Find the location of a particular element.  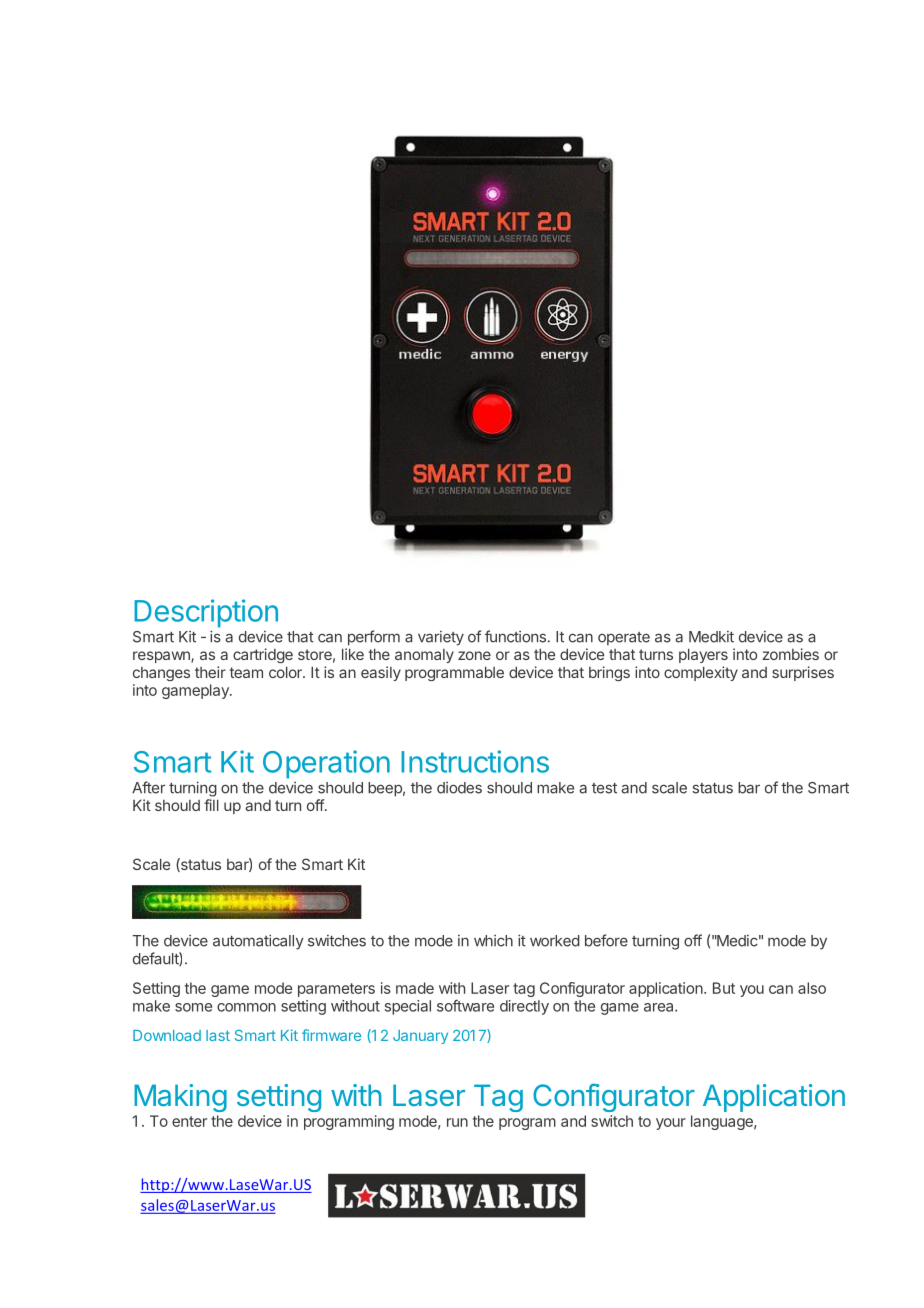

Operation is located at coordinates (326, 764).
